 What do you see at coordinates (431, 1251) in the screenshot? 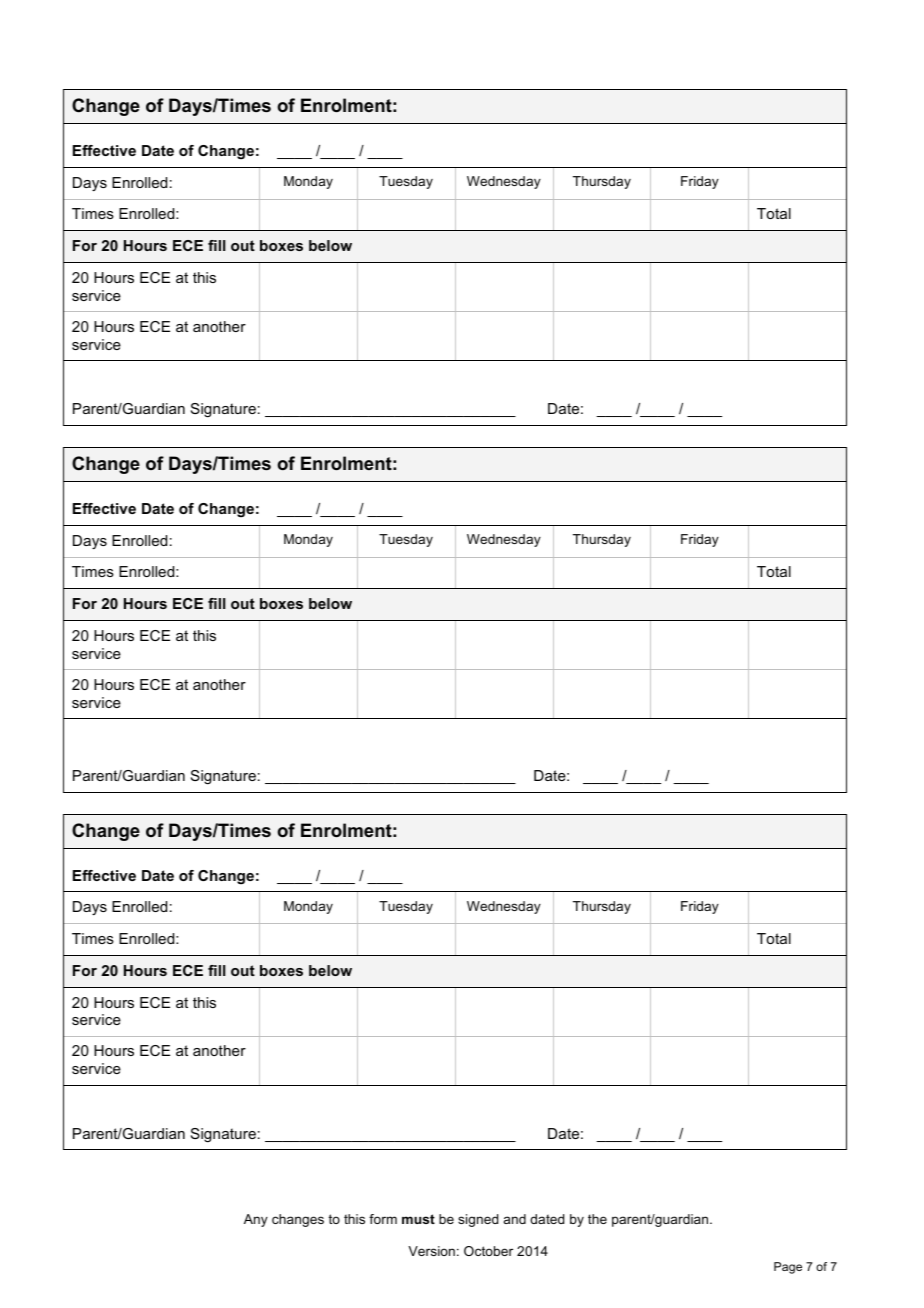
I see `Version` at bounding box center [431, 1251].
